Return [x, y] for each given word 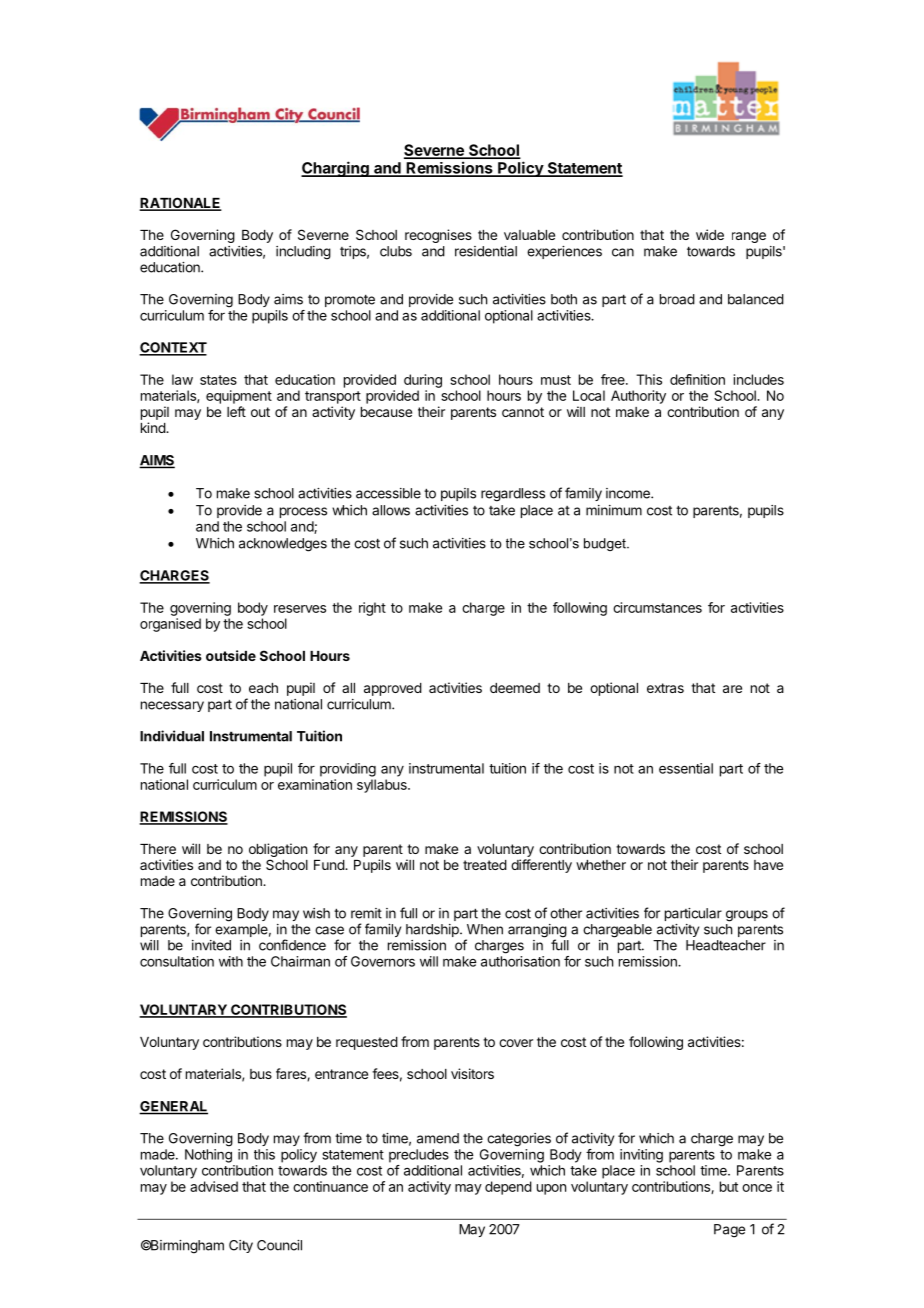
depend [508, 1188]
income [629, 493]
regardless [513, 495]
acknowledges [283, 545]
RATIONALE [180, 204]
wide [710, 234]
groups [747, 916]
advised [214, 1186]
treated [485, 865]
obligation [278, 850]
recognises [438, 236]
